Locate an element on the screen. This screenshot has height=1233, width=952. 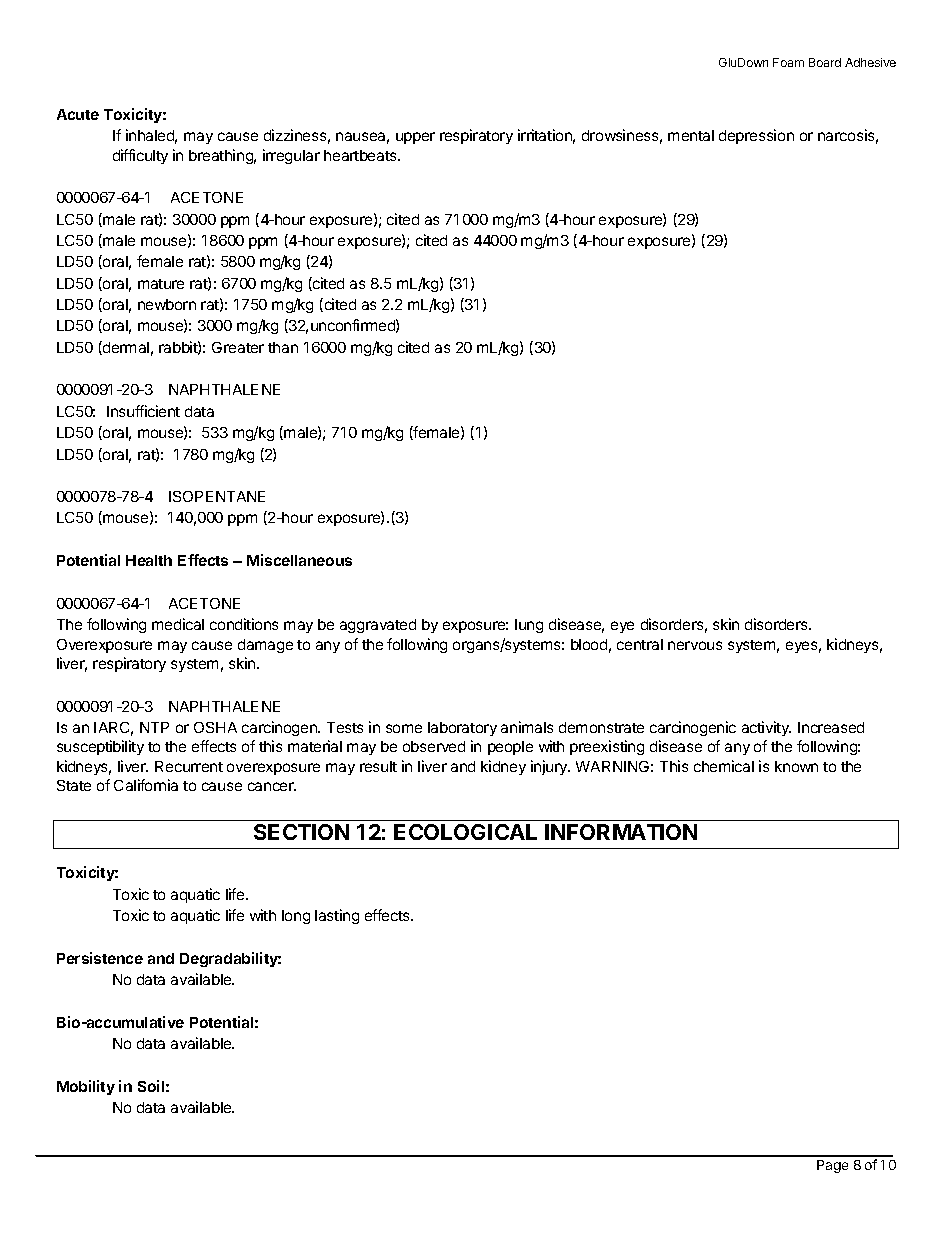
upper is located at coordinates (415, 138).
